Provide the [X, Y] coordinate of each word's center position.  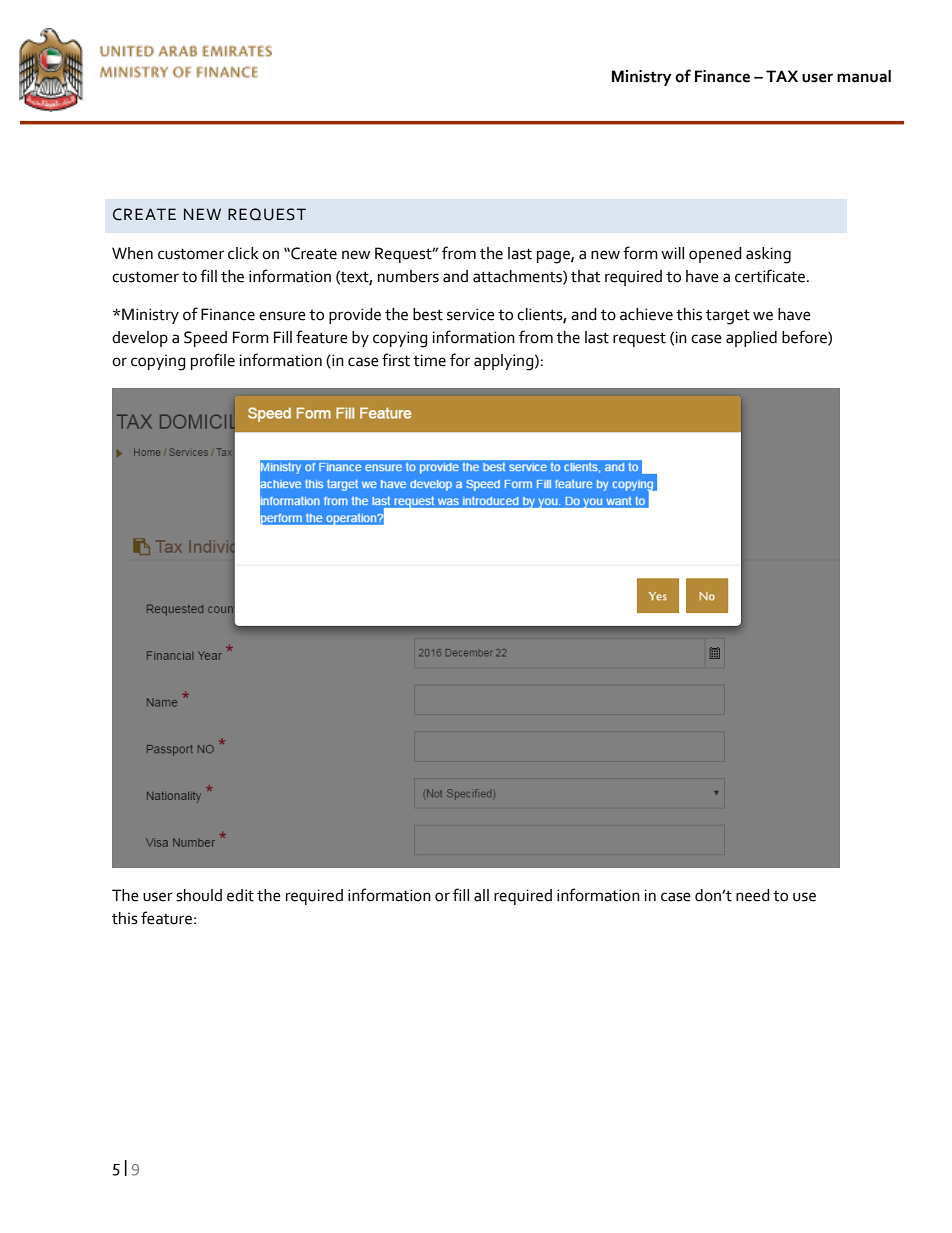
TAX [782, 76]
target [728, 317]
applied [751, 339]
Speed [205, 339]
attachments [518, 277]
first [396, 360]
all [481, 895]
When [132, 253]
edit [240, 895]
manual [864, 76]
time [429, 360]
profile [213, 361]
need [753, 895]
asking [768, 255]
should [199, 895]
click [243, 253]
